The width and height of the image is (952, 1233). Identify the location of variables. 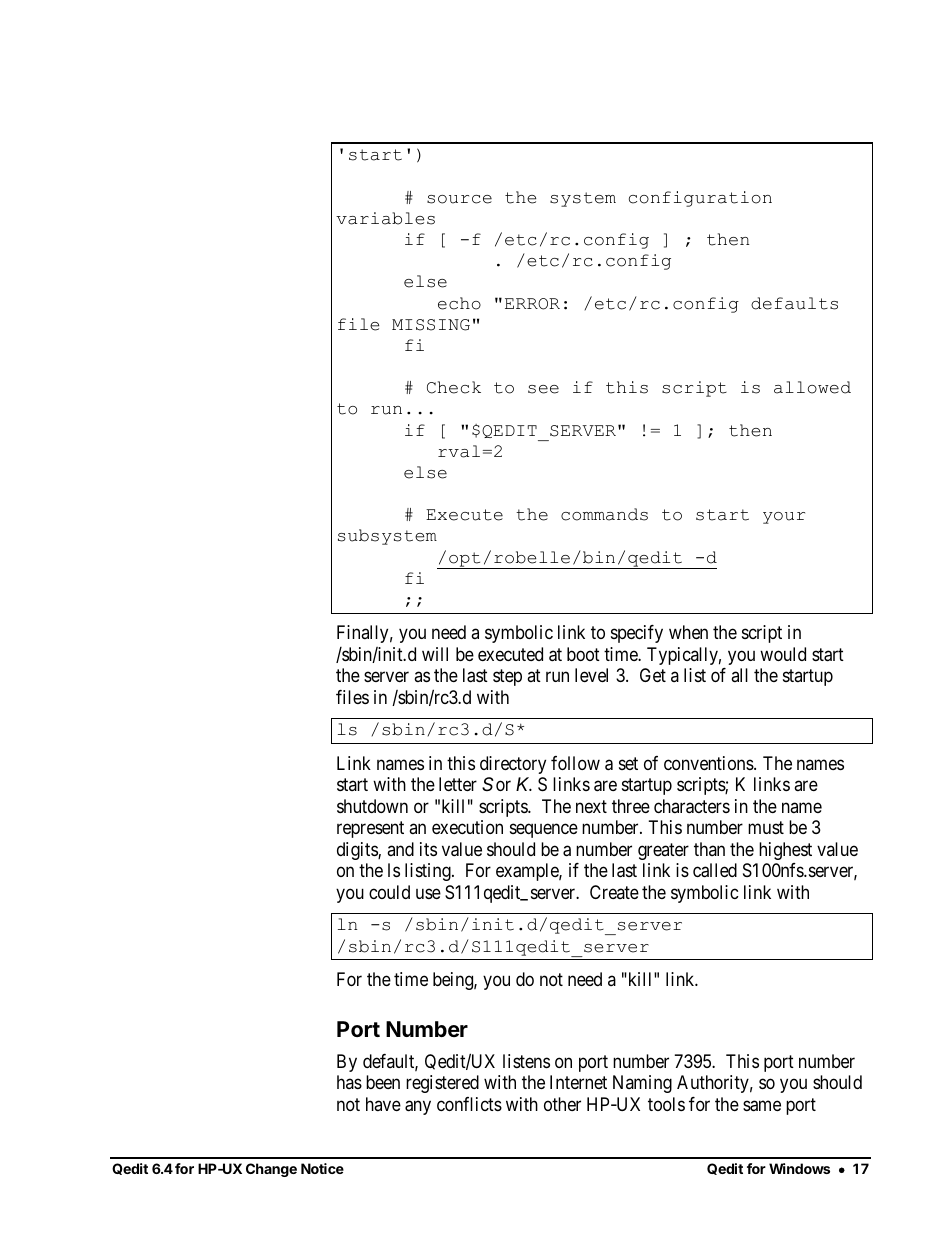
(385, 218).
